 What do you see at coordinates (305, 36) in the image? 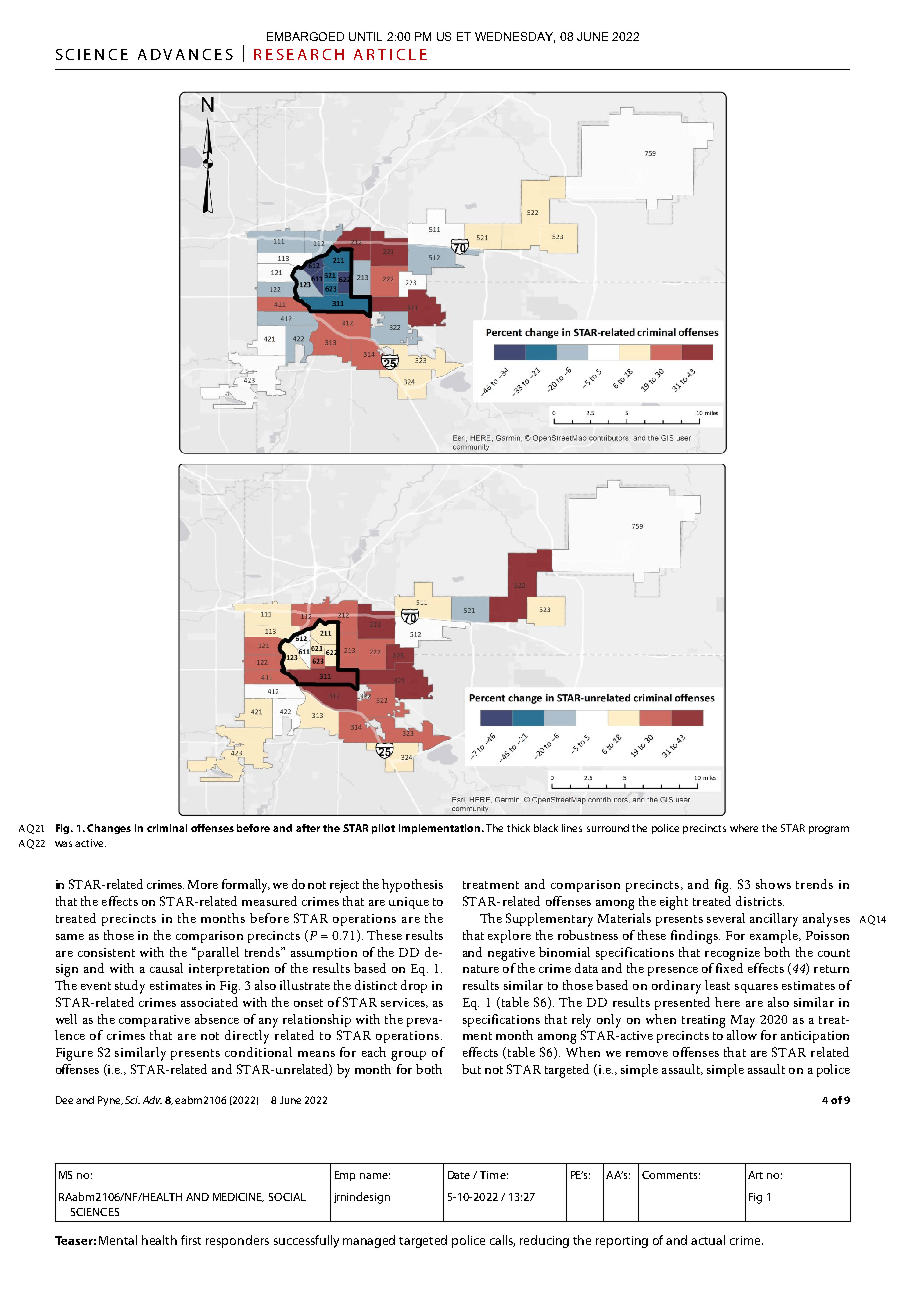
I see `EMBARGOED` at bounding box center [305, 36].
